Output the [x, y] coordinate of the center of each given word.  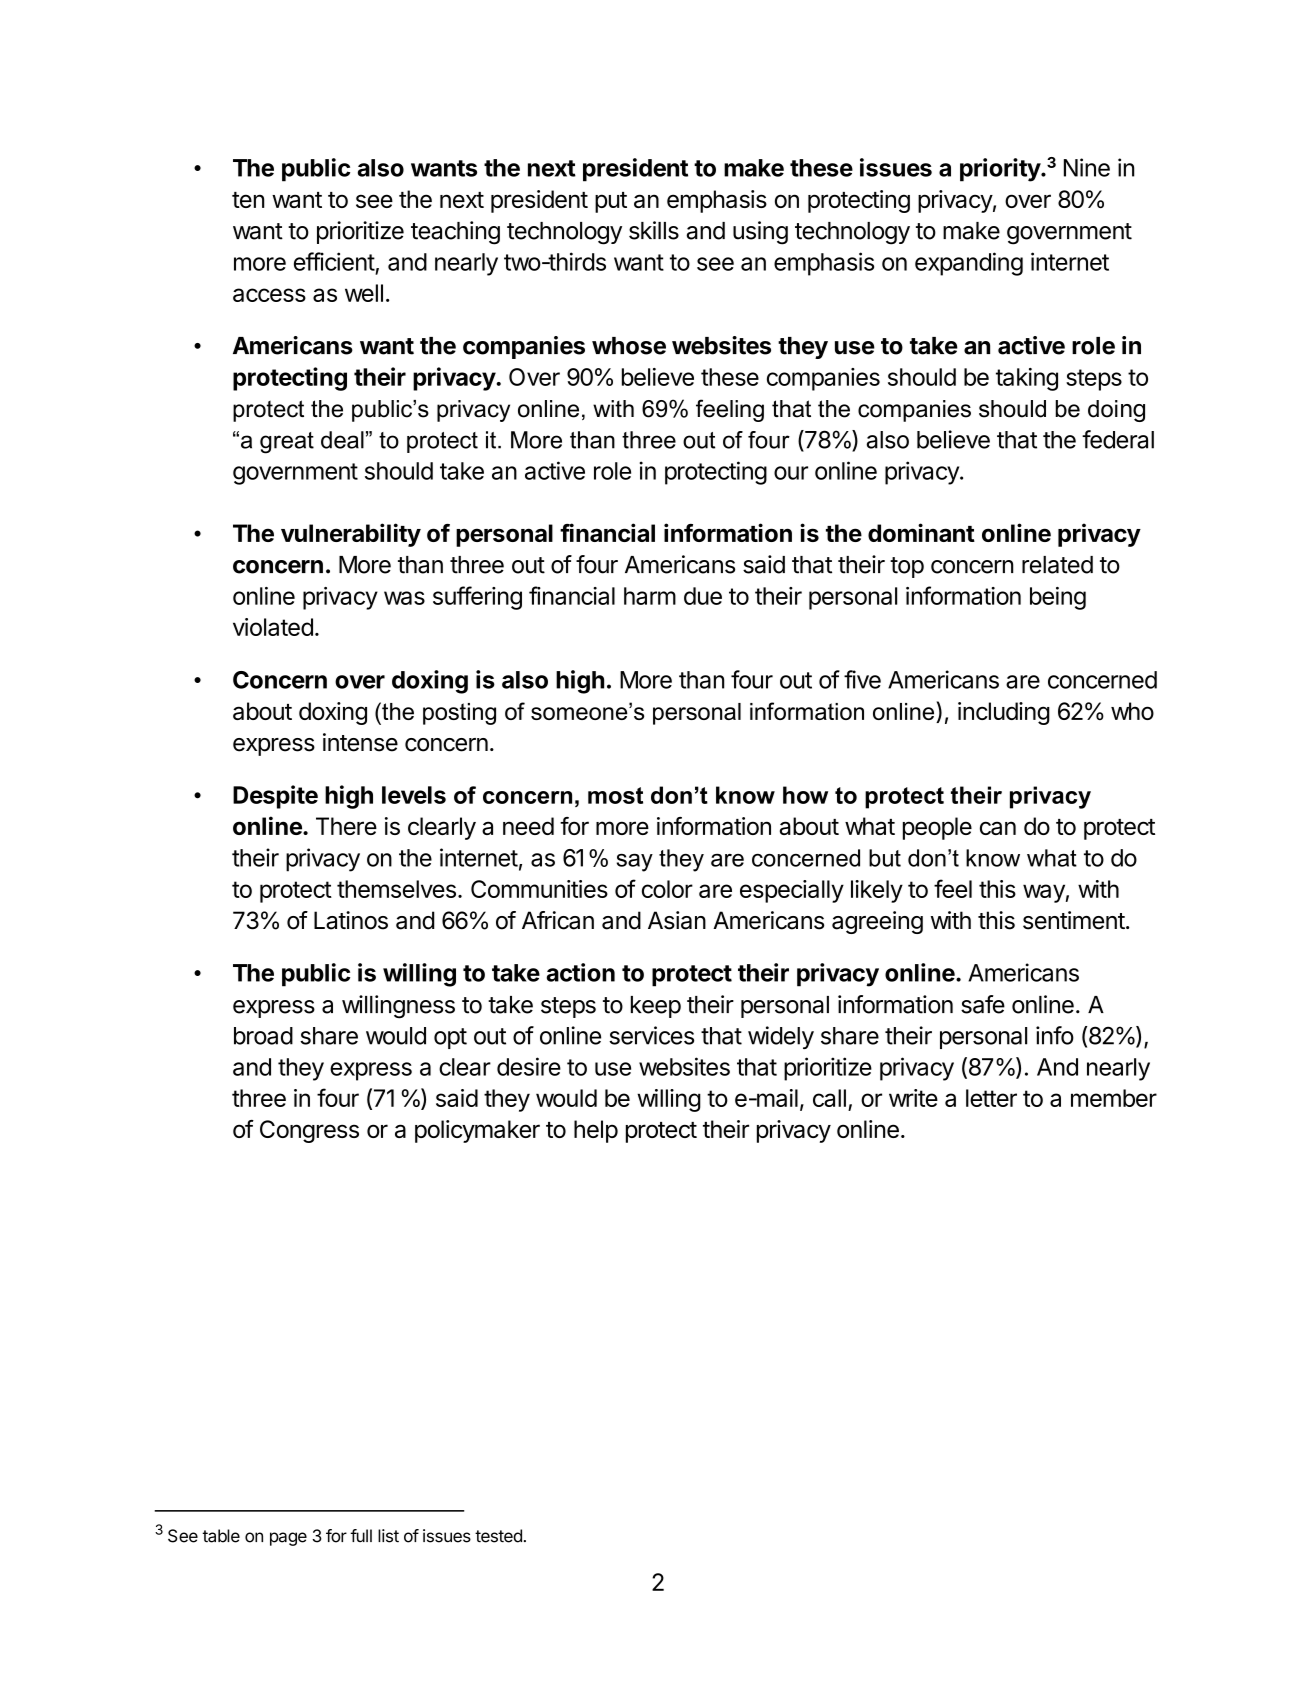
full [361, 1535]
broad [263, 1036]
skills [654, 230]
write [913, 1098]
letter [991, 1098]
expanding [969, 264]
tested [498, 1536]
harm [650, 596]
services [651, 1035]
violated [273, 627]
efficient [334, 261]
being [1058, 598]
